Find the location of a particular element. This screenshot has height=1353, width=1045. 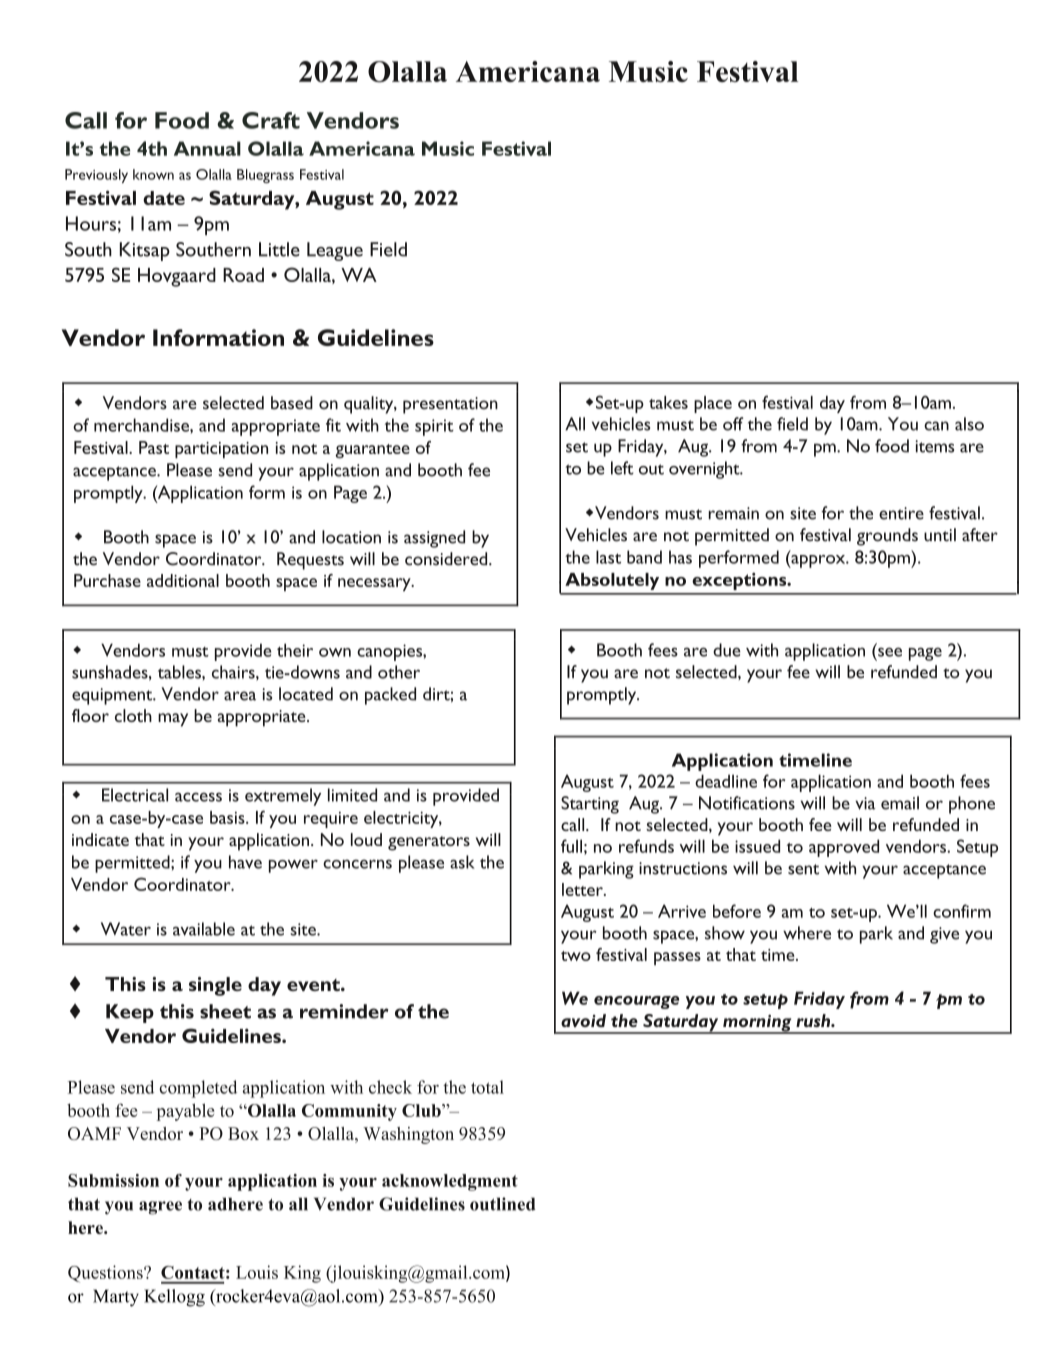

last is located at coordinates (608, 557).
